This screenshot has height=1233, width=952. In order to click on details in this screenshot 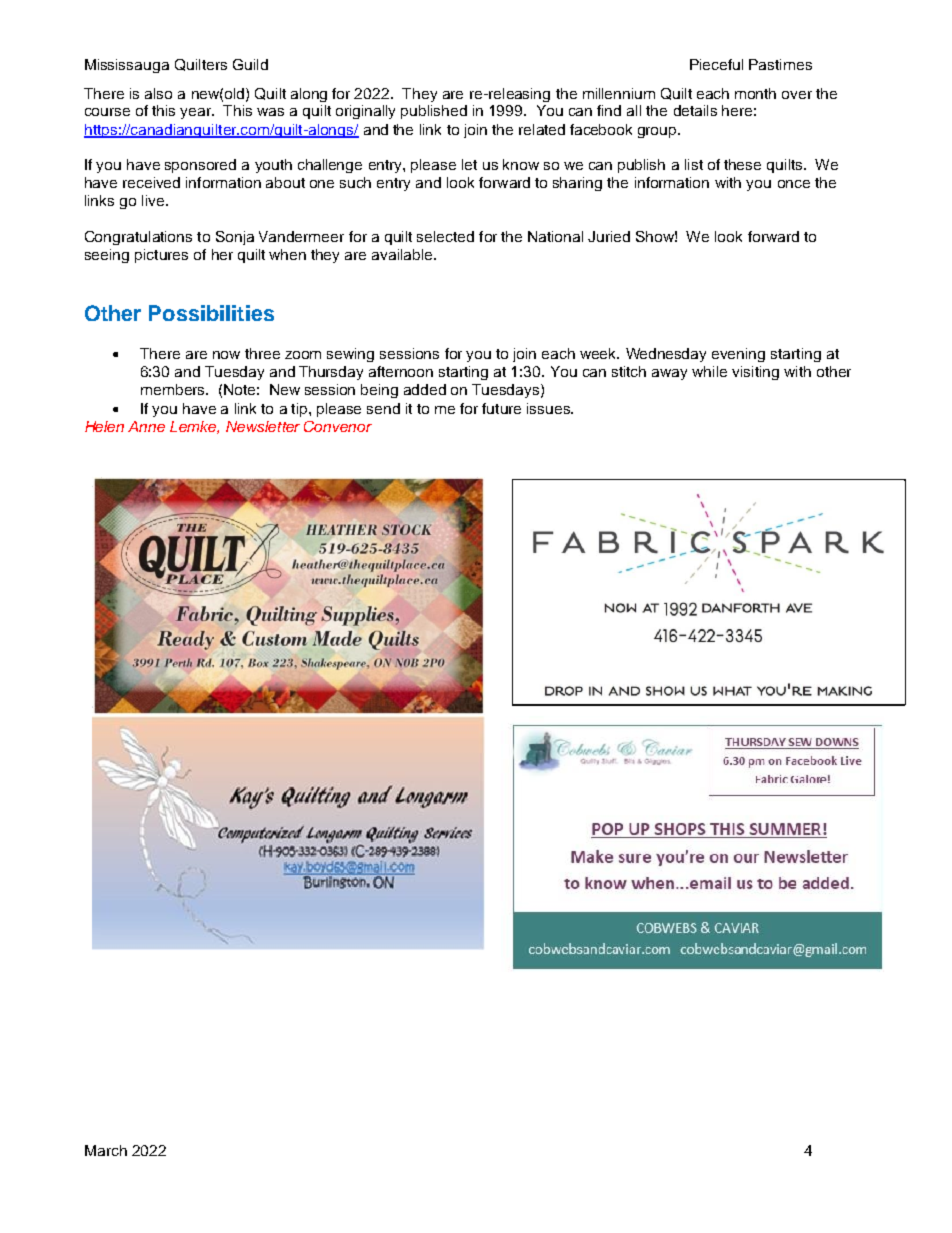, I will do `click(695, 110)`.
